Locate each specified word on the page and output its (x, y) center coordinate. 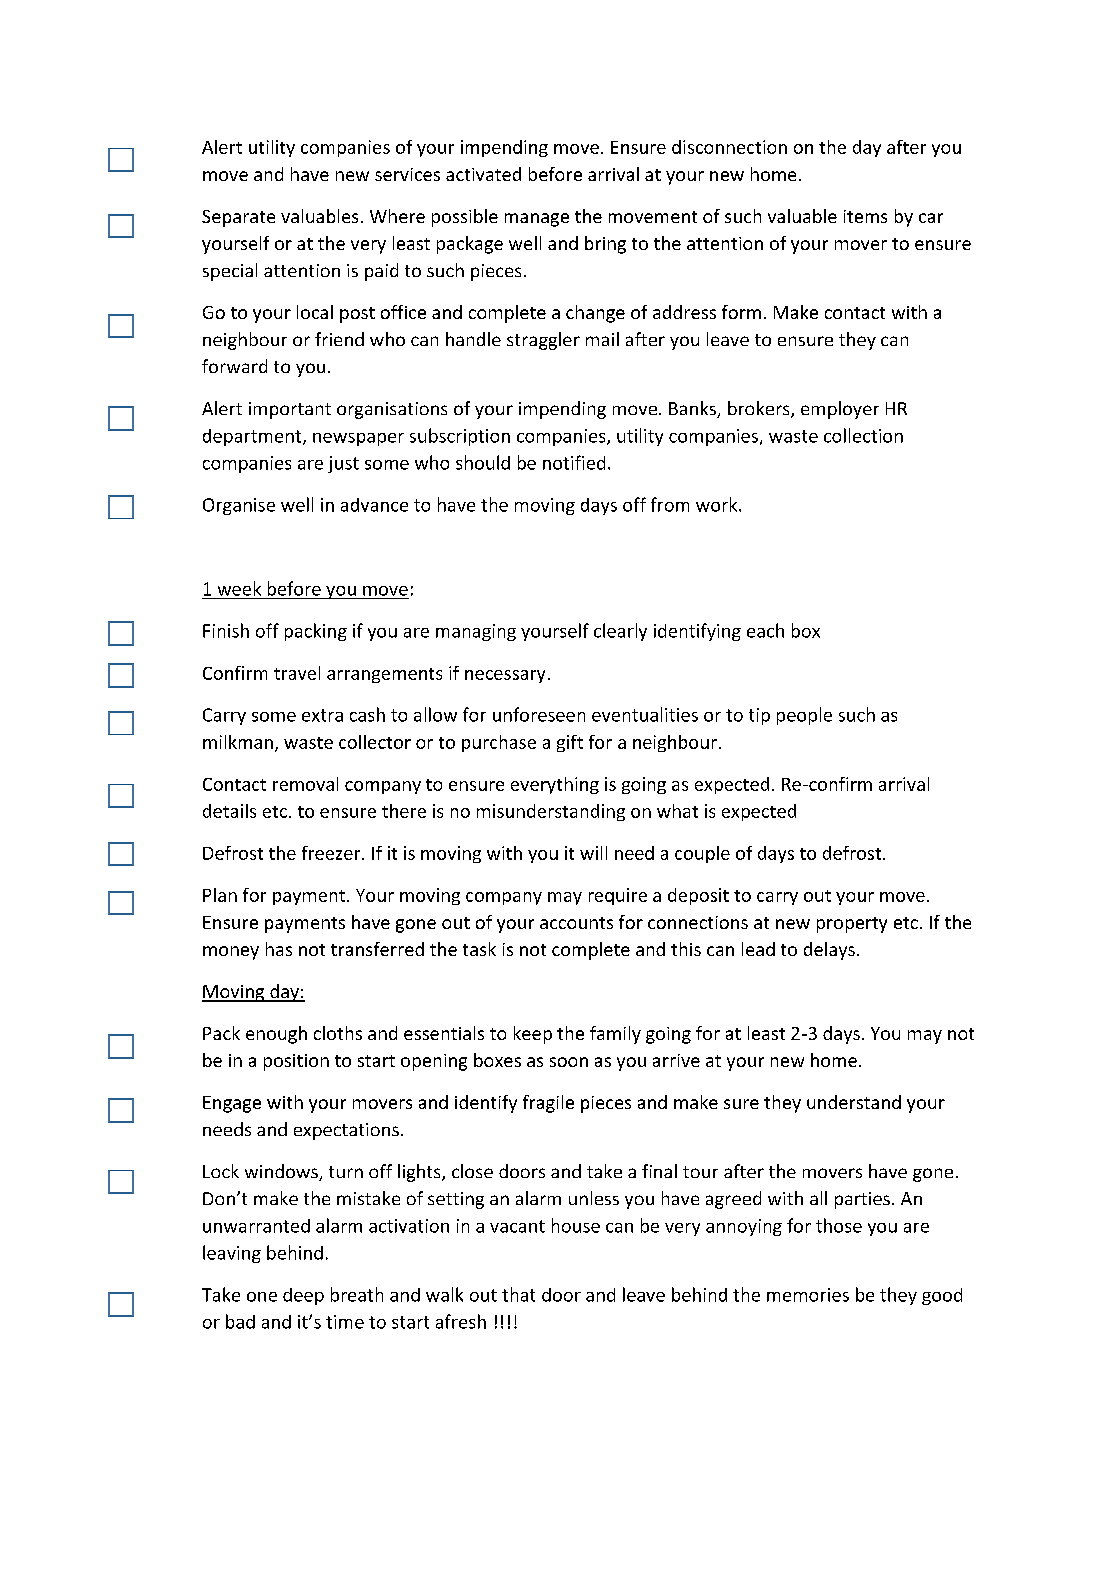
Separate (238, 218)
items (865, 216)
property (852, 925)
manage (537, 220)
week (239, 588)
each (765, 630)
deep (303, 1296)
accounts (576, 923)
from (670, 504)
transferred (377, 949)
